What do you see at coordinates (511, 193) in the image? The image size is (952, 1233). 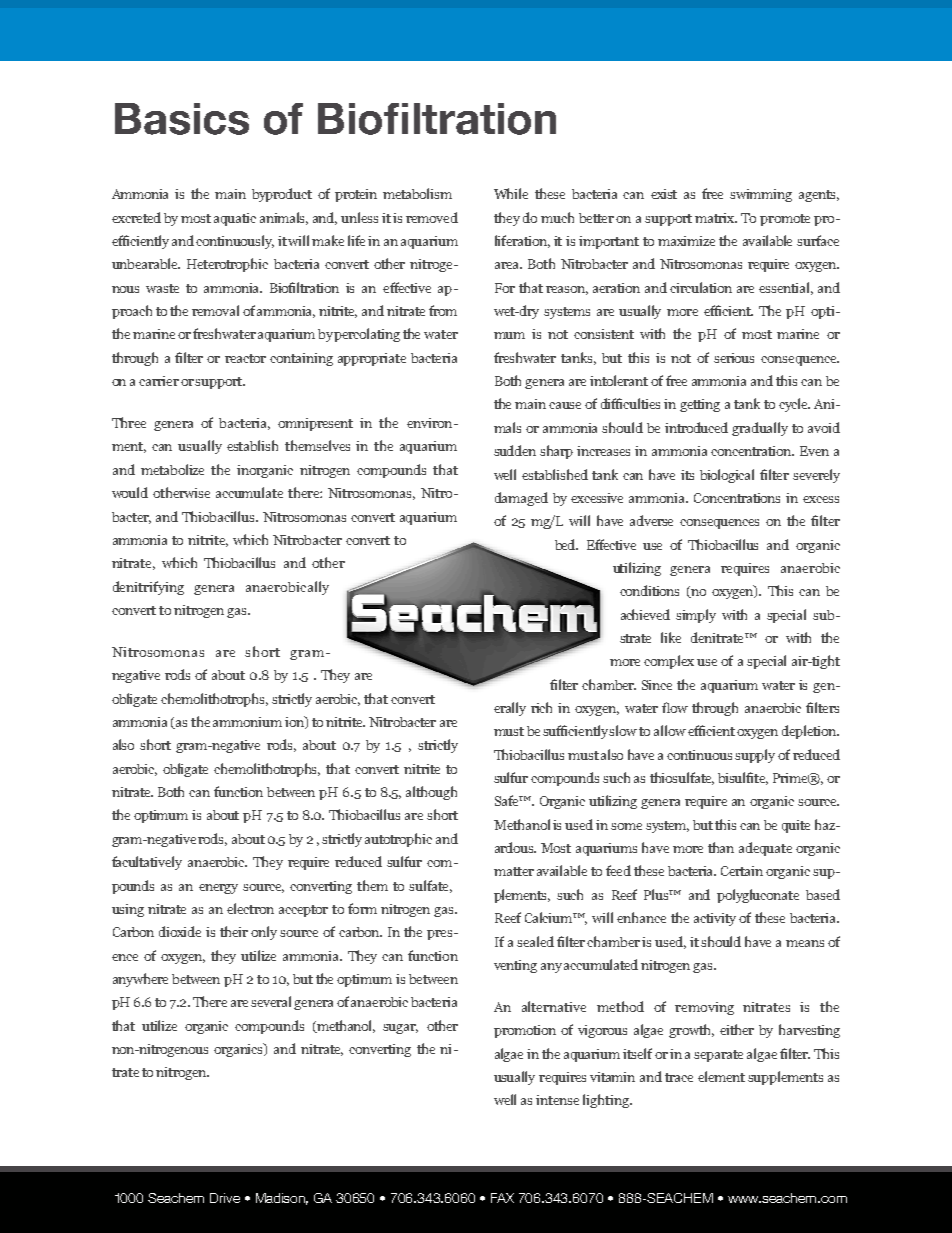 I see `While` at bounding box center [511, 193].
